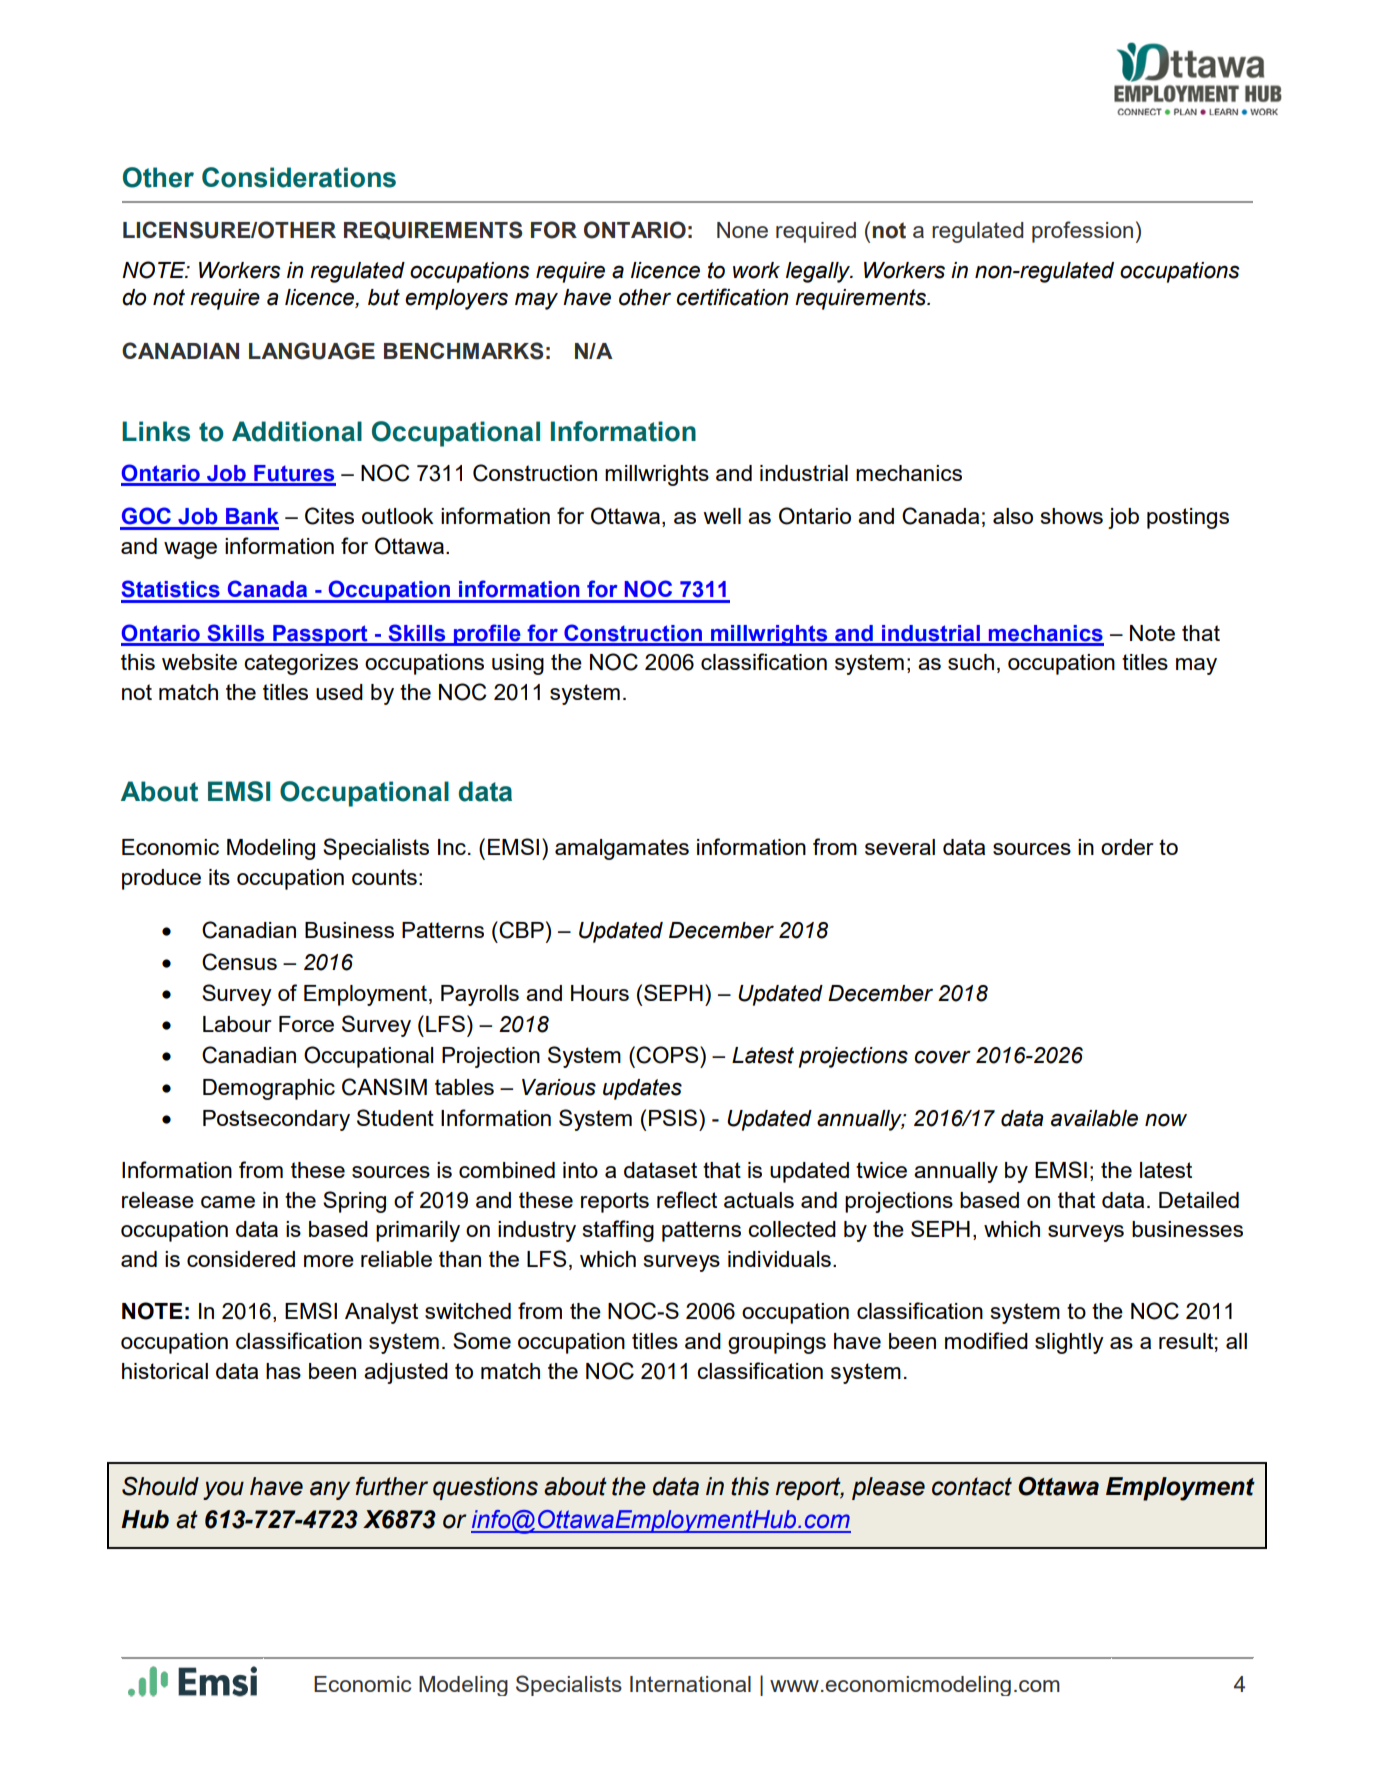 This screenshot has height=1778, width=1374. I want to click on profession, so click(1082, 232).
